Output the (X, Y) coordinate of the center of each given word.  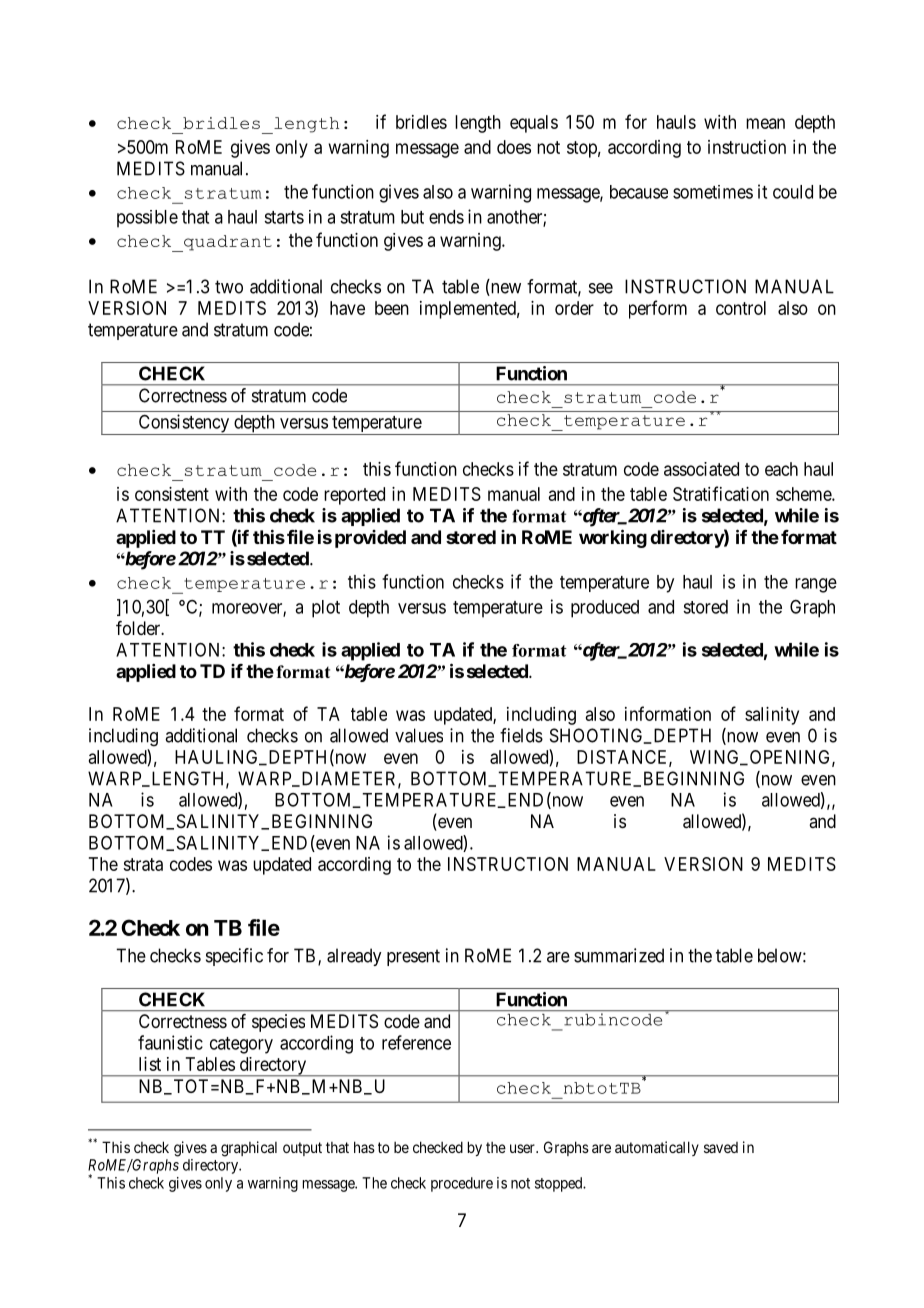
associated (701, 469)
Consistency (183, 424)
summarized (619, 955)
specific (234, 957)
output (302, 1149)
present (413, 957)
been (392, 308)
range (816, 585)
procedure (462, 1184)
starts (284, 217)
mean (765, 123)
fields (521, 735)
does (514, 147)
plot (326, 609)
